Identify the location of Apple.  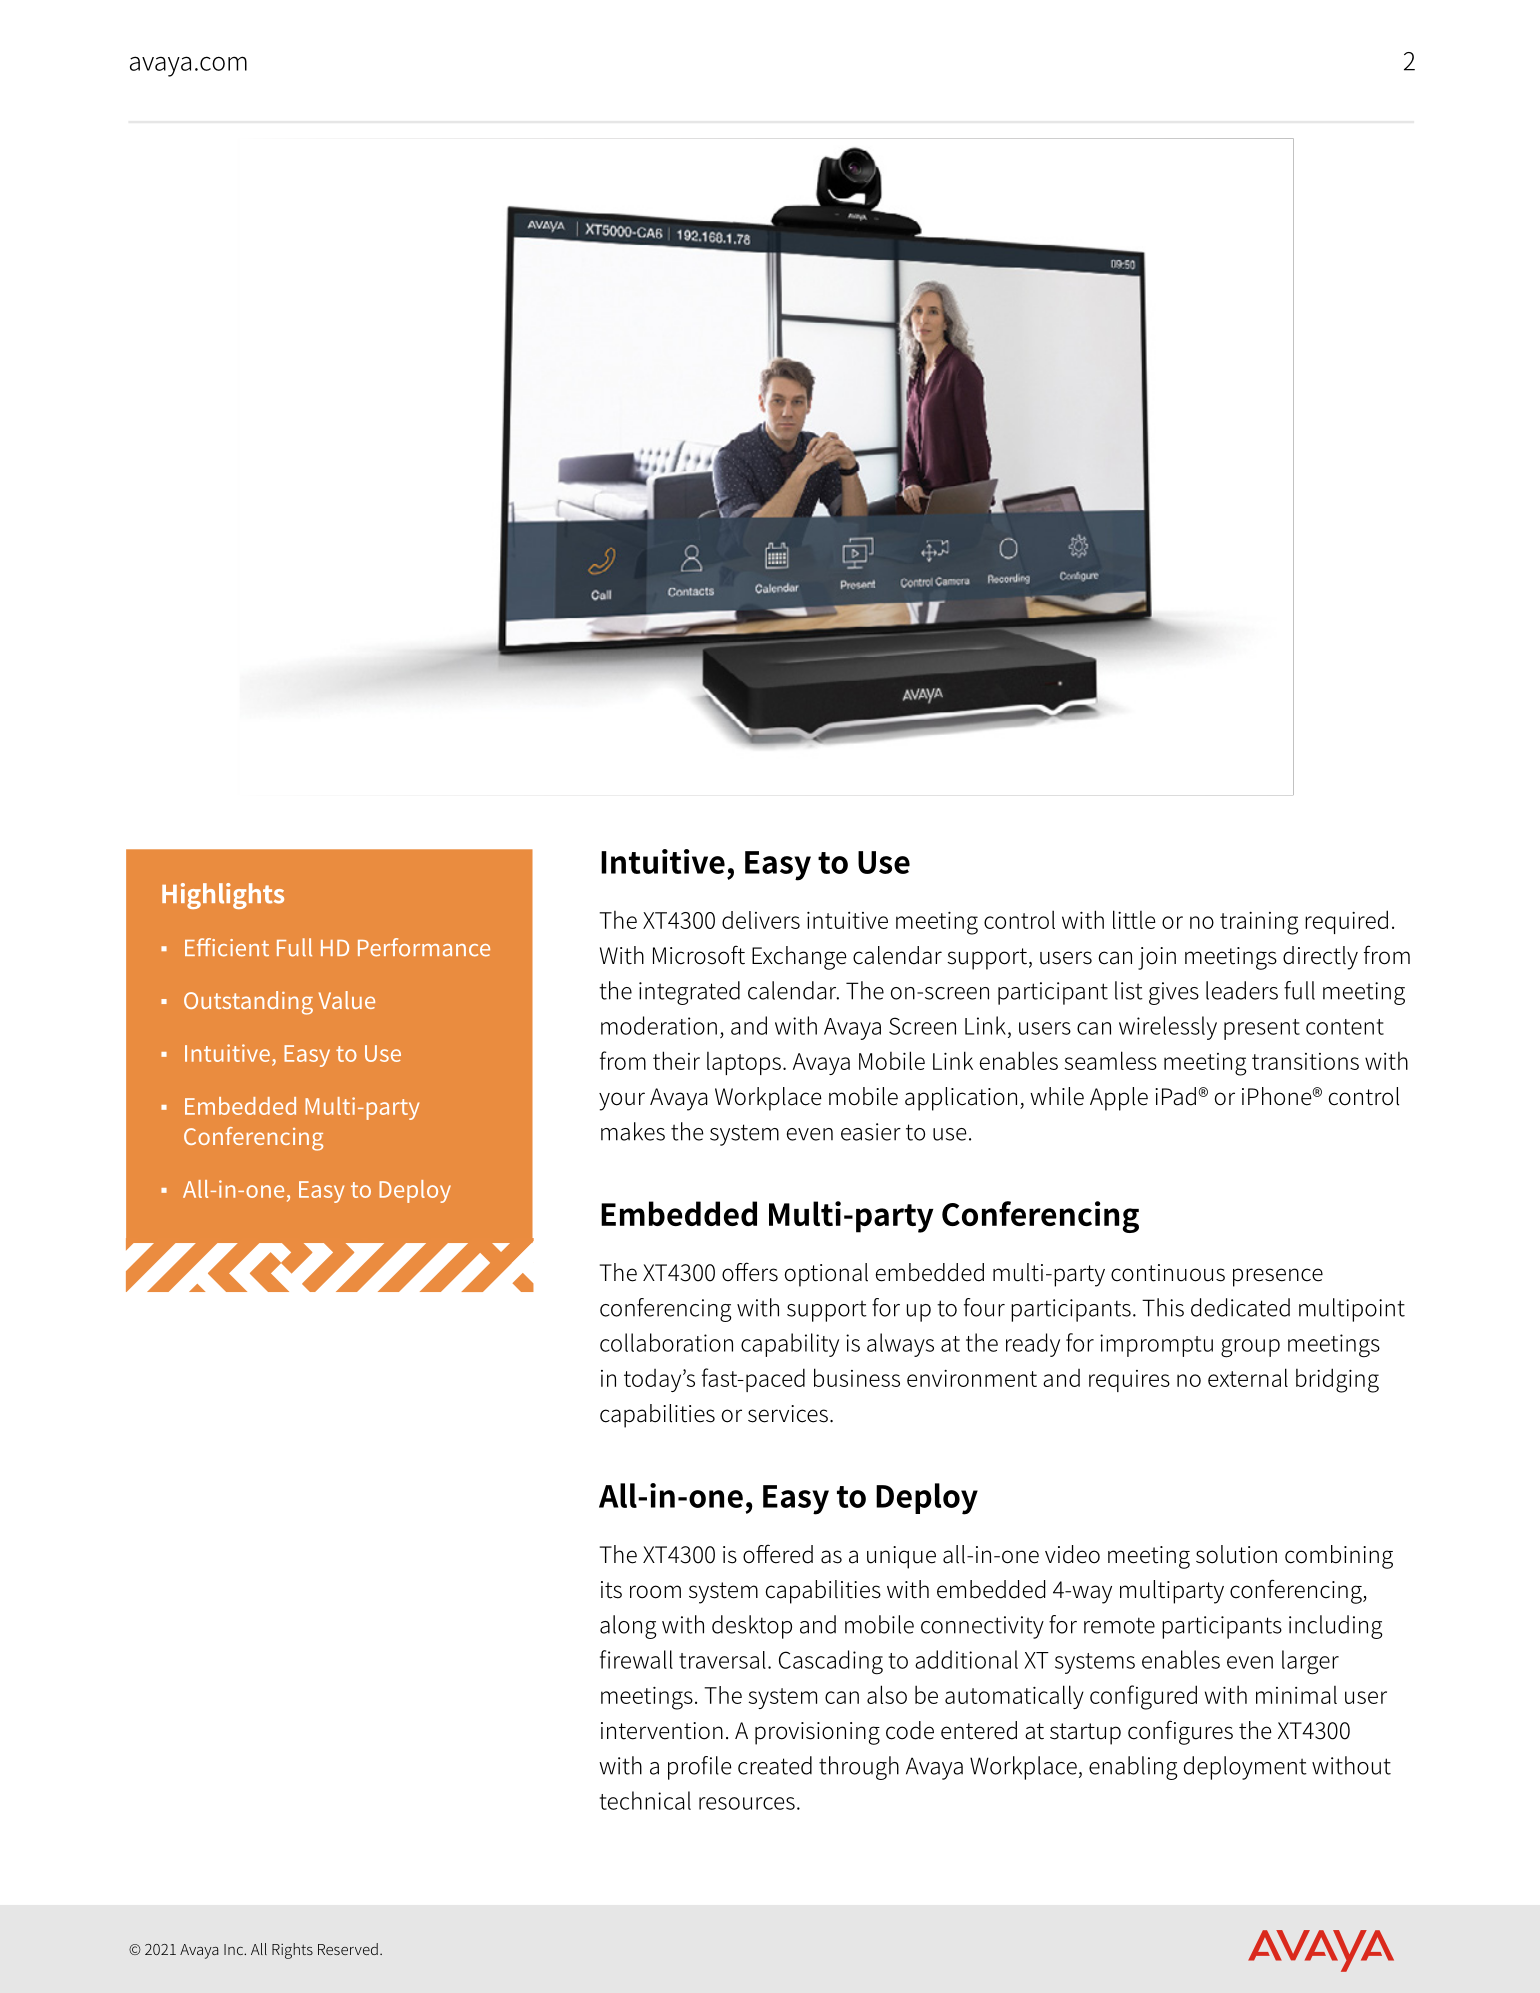
(1119, 1099).
